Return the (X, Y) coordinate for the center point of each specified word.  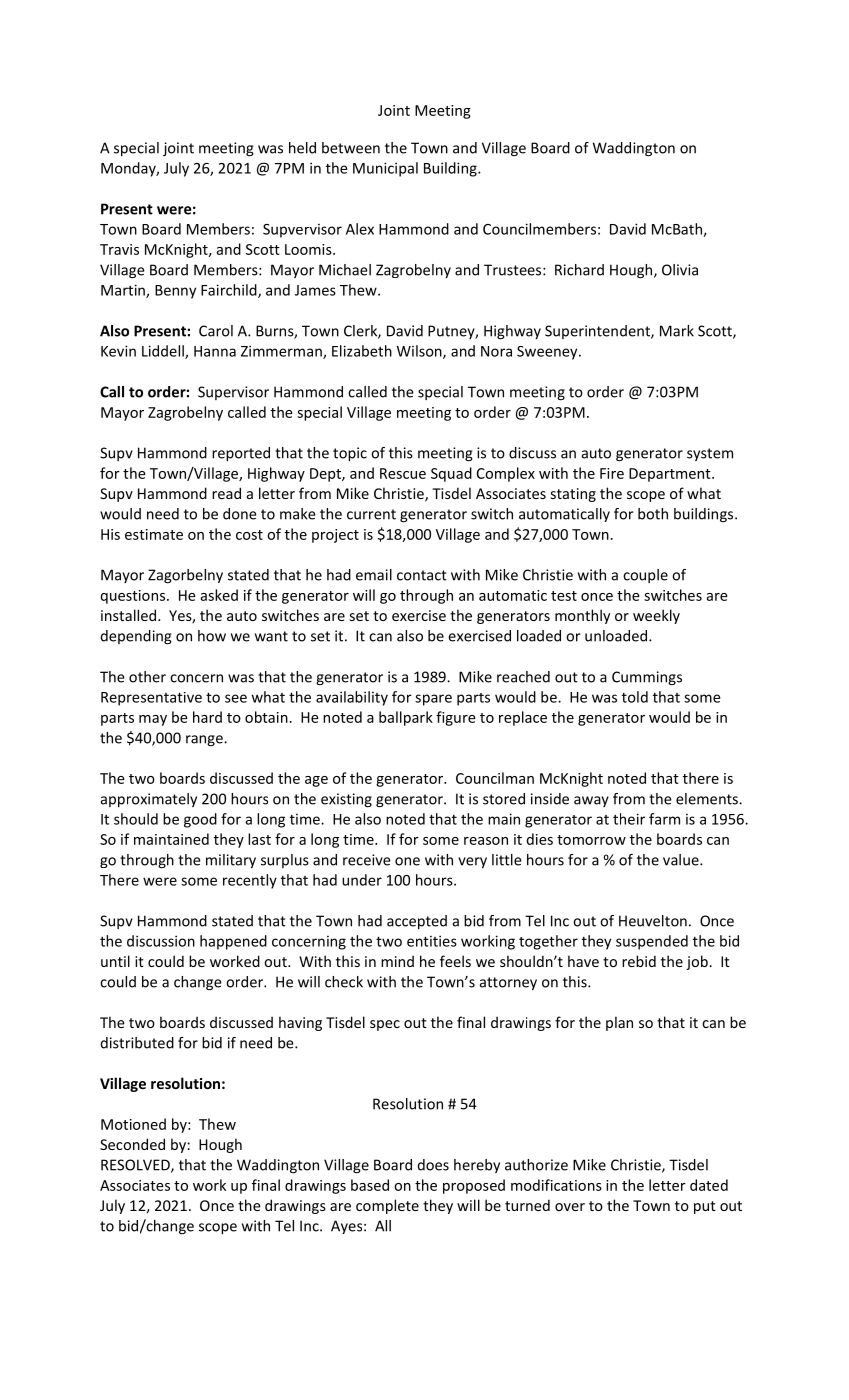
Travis (119, 249)
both (653, 514)
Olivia (680, 270)
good (200, 820)
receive (367, 860)
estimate (154, 534)
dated (709, 1185)
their (629, 819)
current (371, 514)
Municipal (385, 169)
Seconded (132, 1144)
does (433, 1165)
